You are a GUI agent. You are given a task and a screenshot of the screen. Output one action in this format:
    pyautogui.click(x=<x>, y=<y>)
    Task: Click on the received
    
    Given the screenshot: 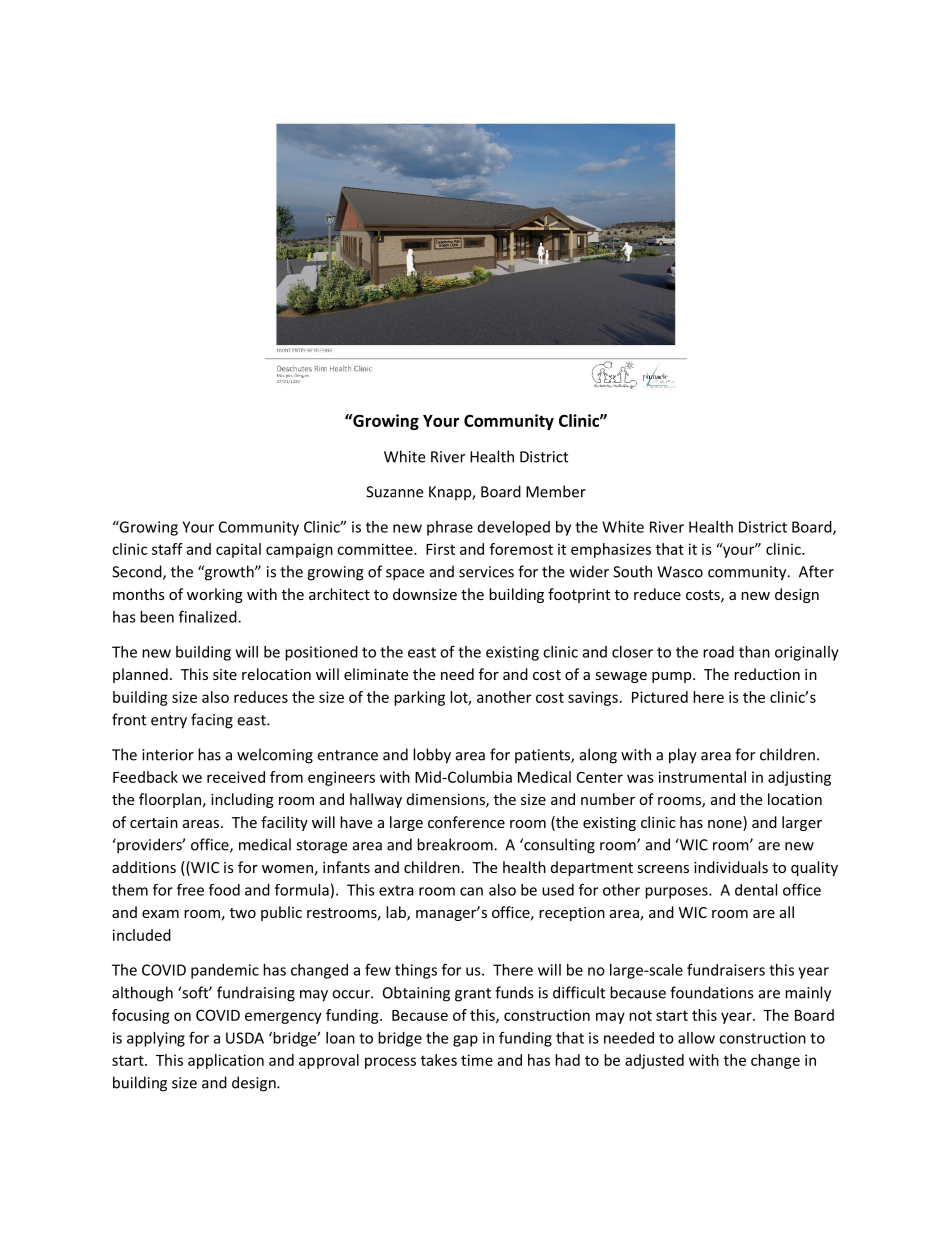 What is the action you would take?
    pyautogui.click(x=236, y=777)
